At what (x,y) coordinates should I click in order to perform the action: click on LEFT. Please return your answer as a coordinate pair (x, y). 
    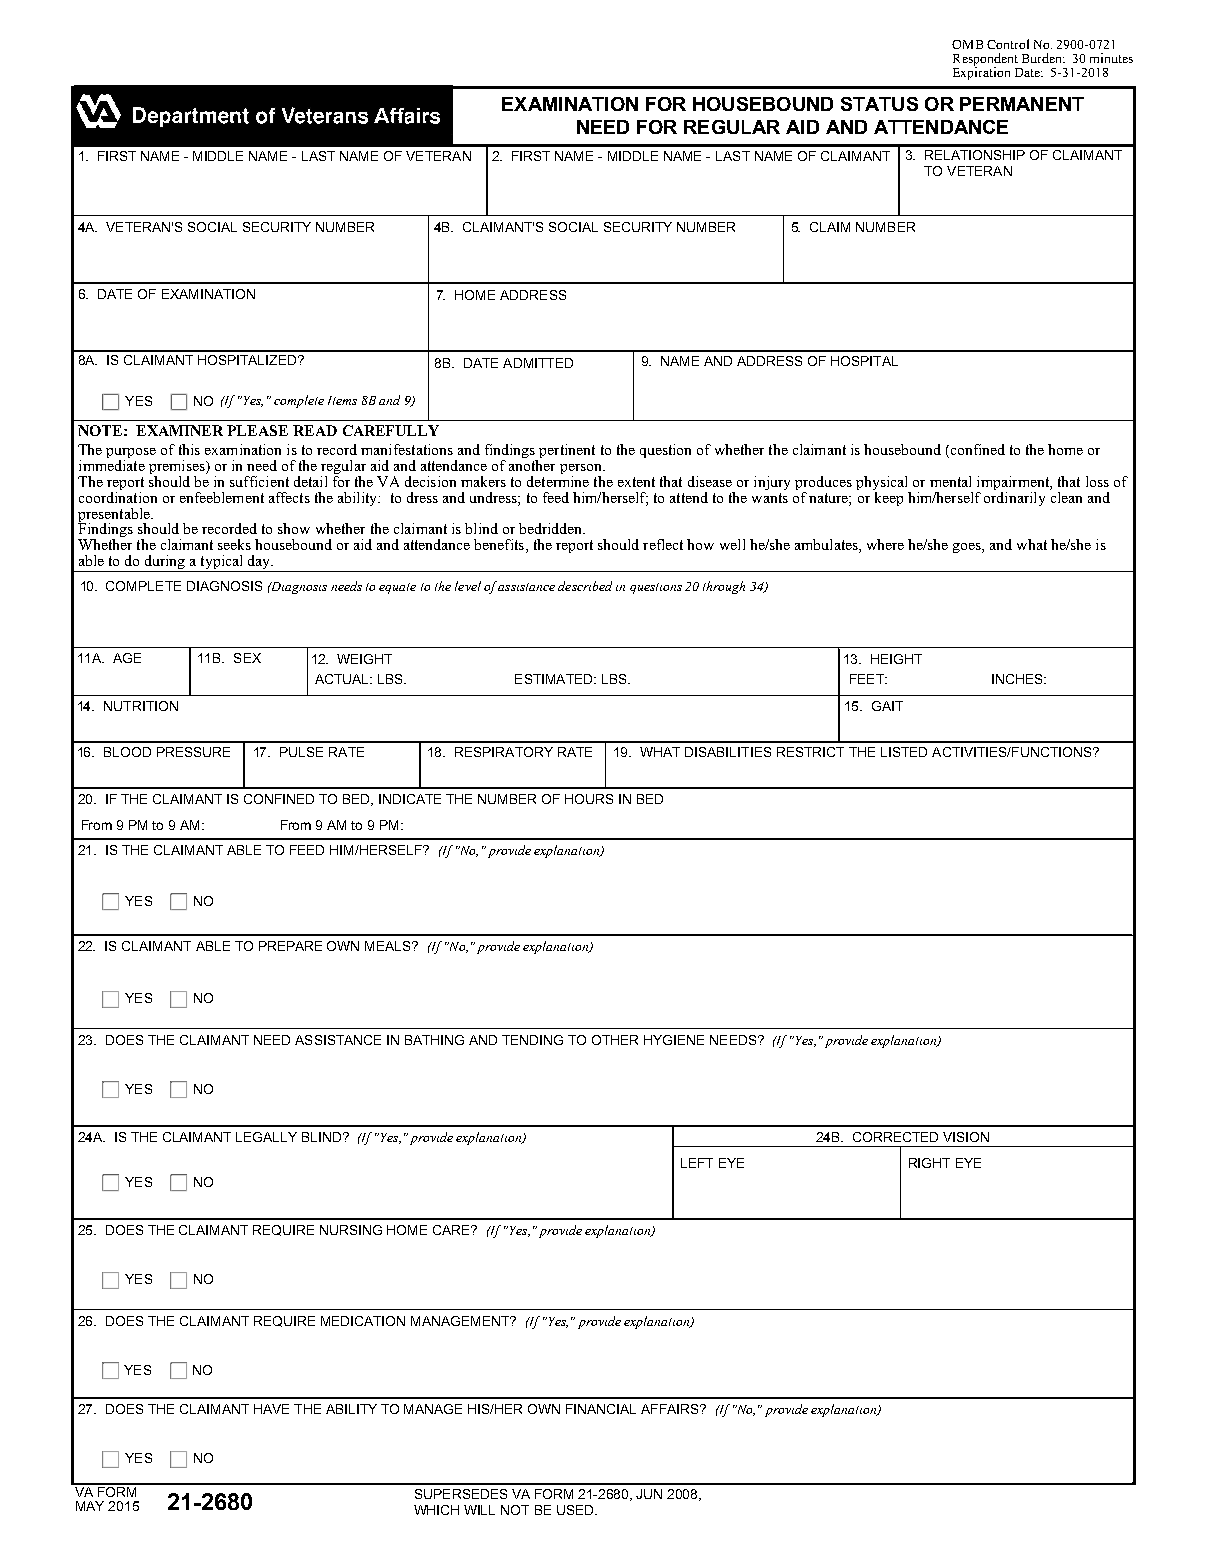
    Looking at the image, I should click on (697, 1163).
